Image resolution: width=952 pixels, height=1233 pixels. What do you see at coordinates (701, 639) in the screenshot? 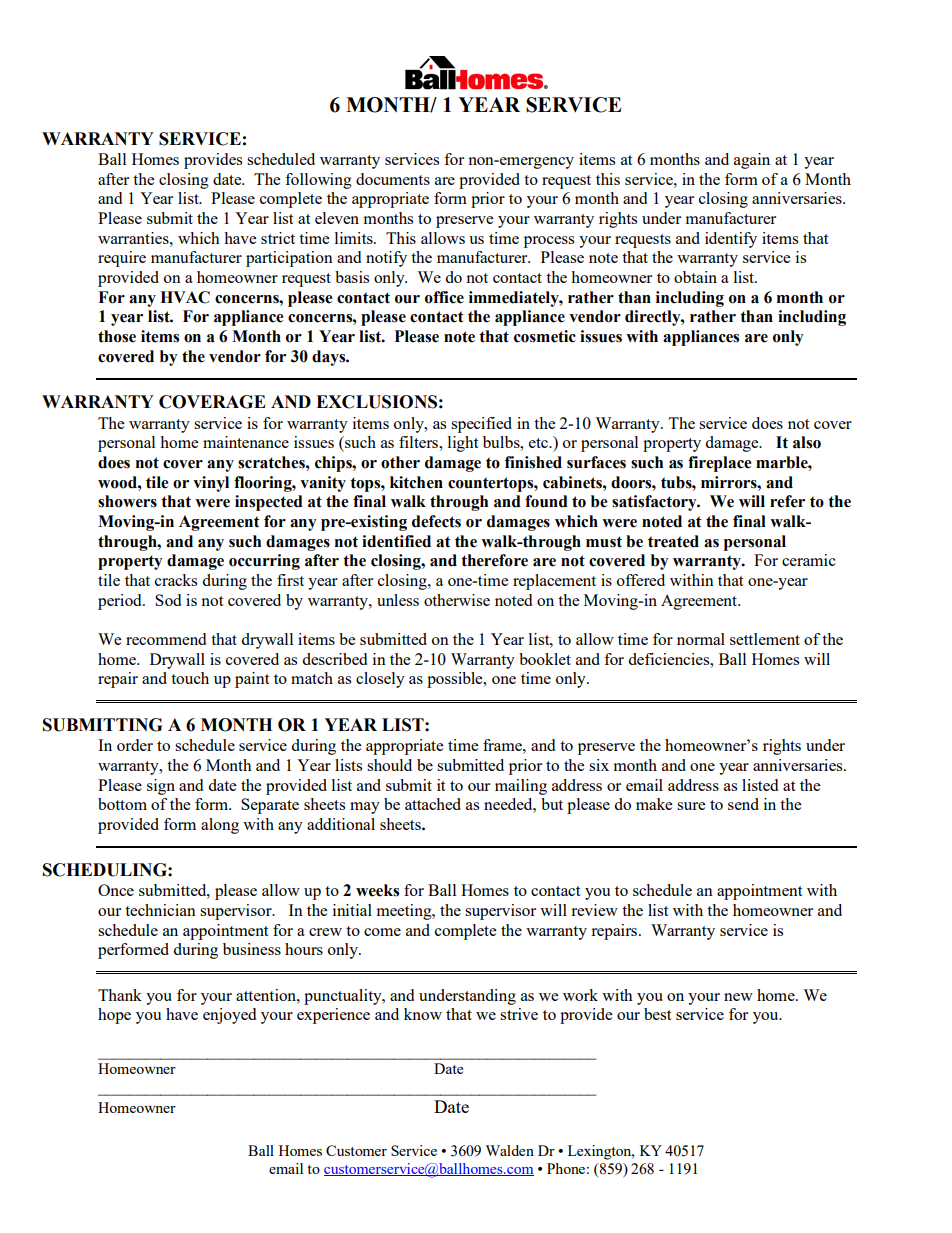
I see `normal` at bounding box center [701, 639].
